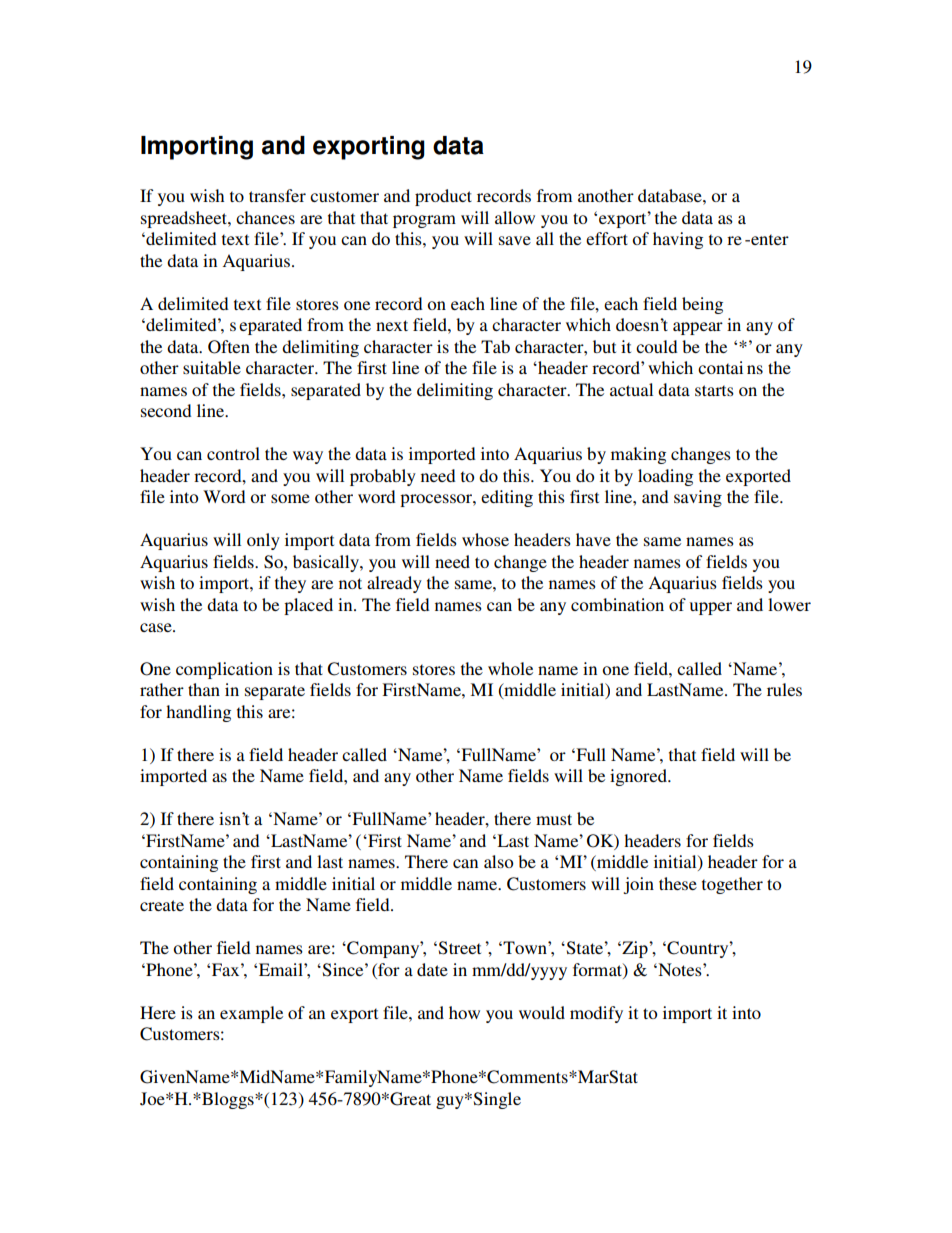  Describe the element at coordinates (290, 584) in the screenshot. I see `they` at that location.
